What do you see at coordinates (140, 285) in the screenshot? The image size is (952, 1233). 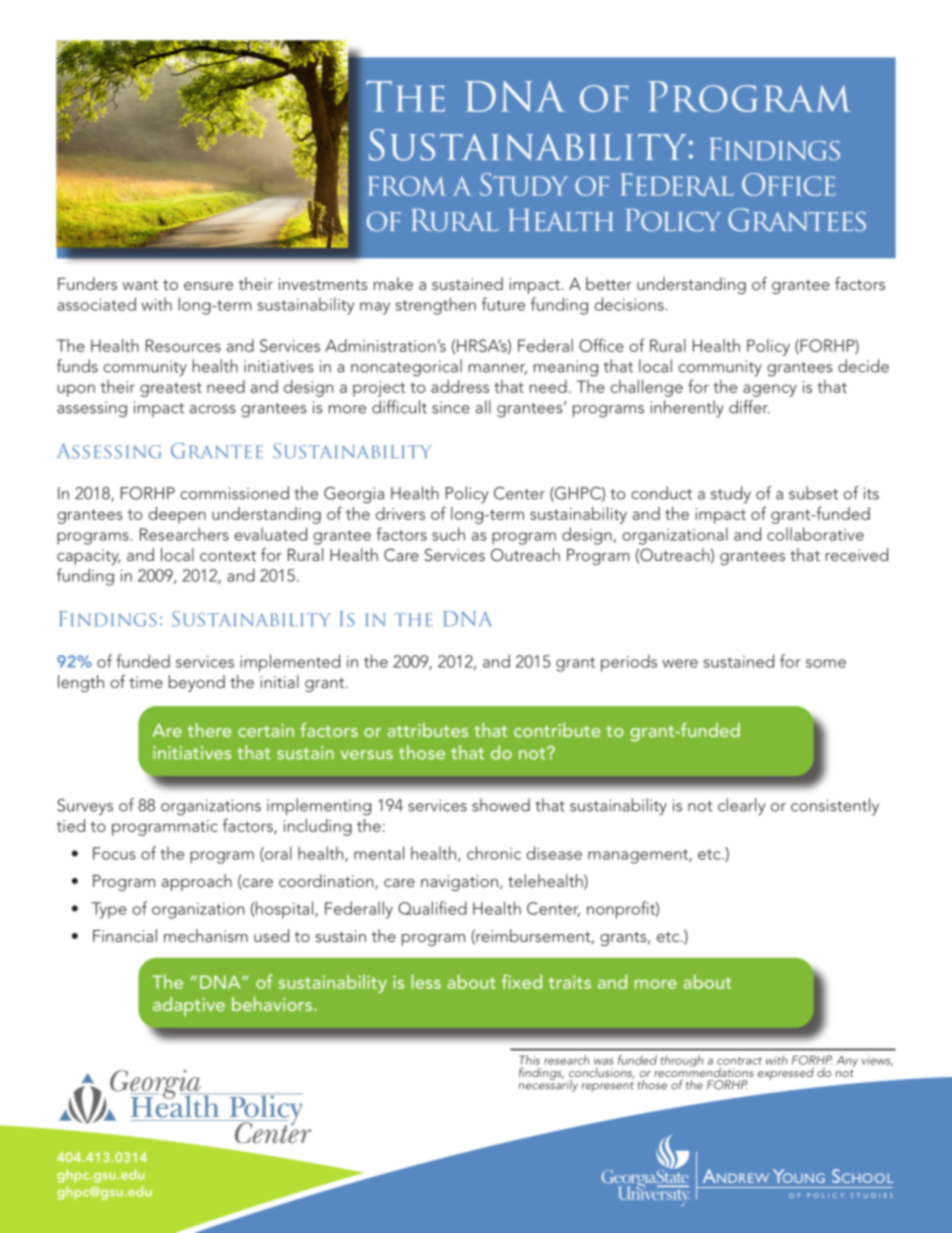 I see `want` at bounding box center [140, 285].
